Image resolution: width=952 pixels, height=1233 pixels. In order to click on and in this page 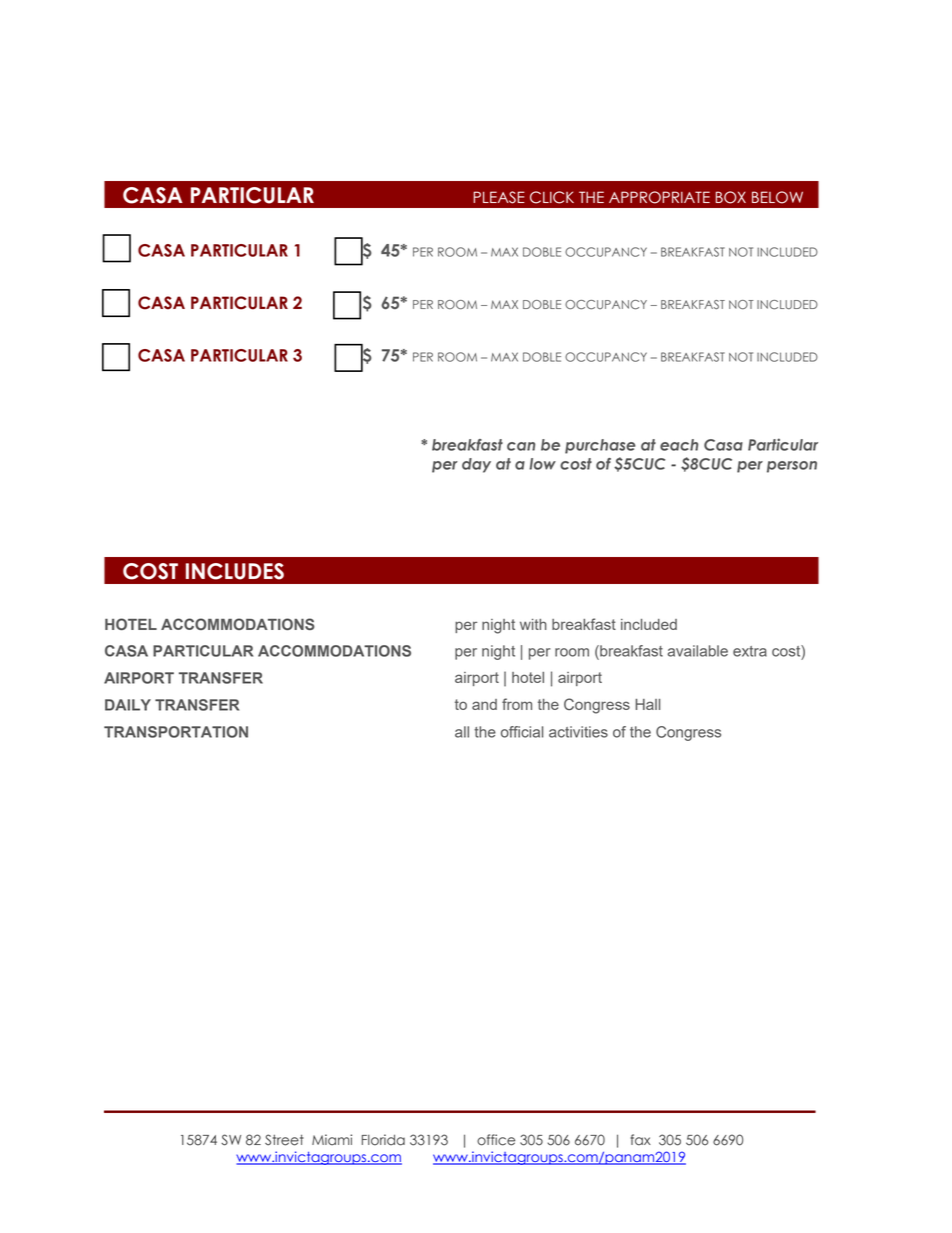, I will do `click(484, 704)`.
